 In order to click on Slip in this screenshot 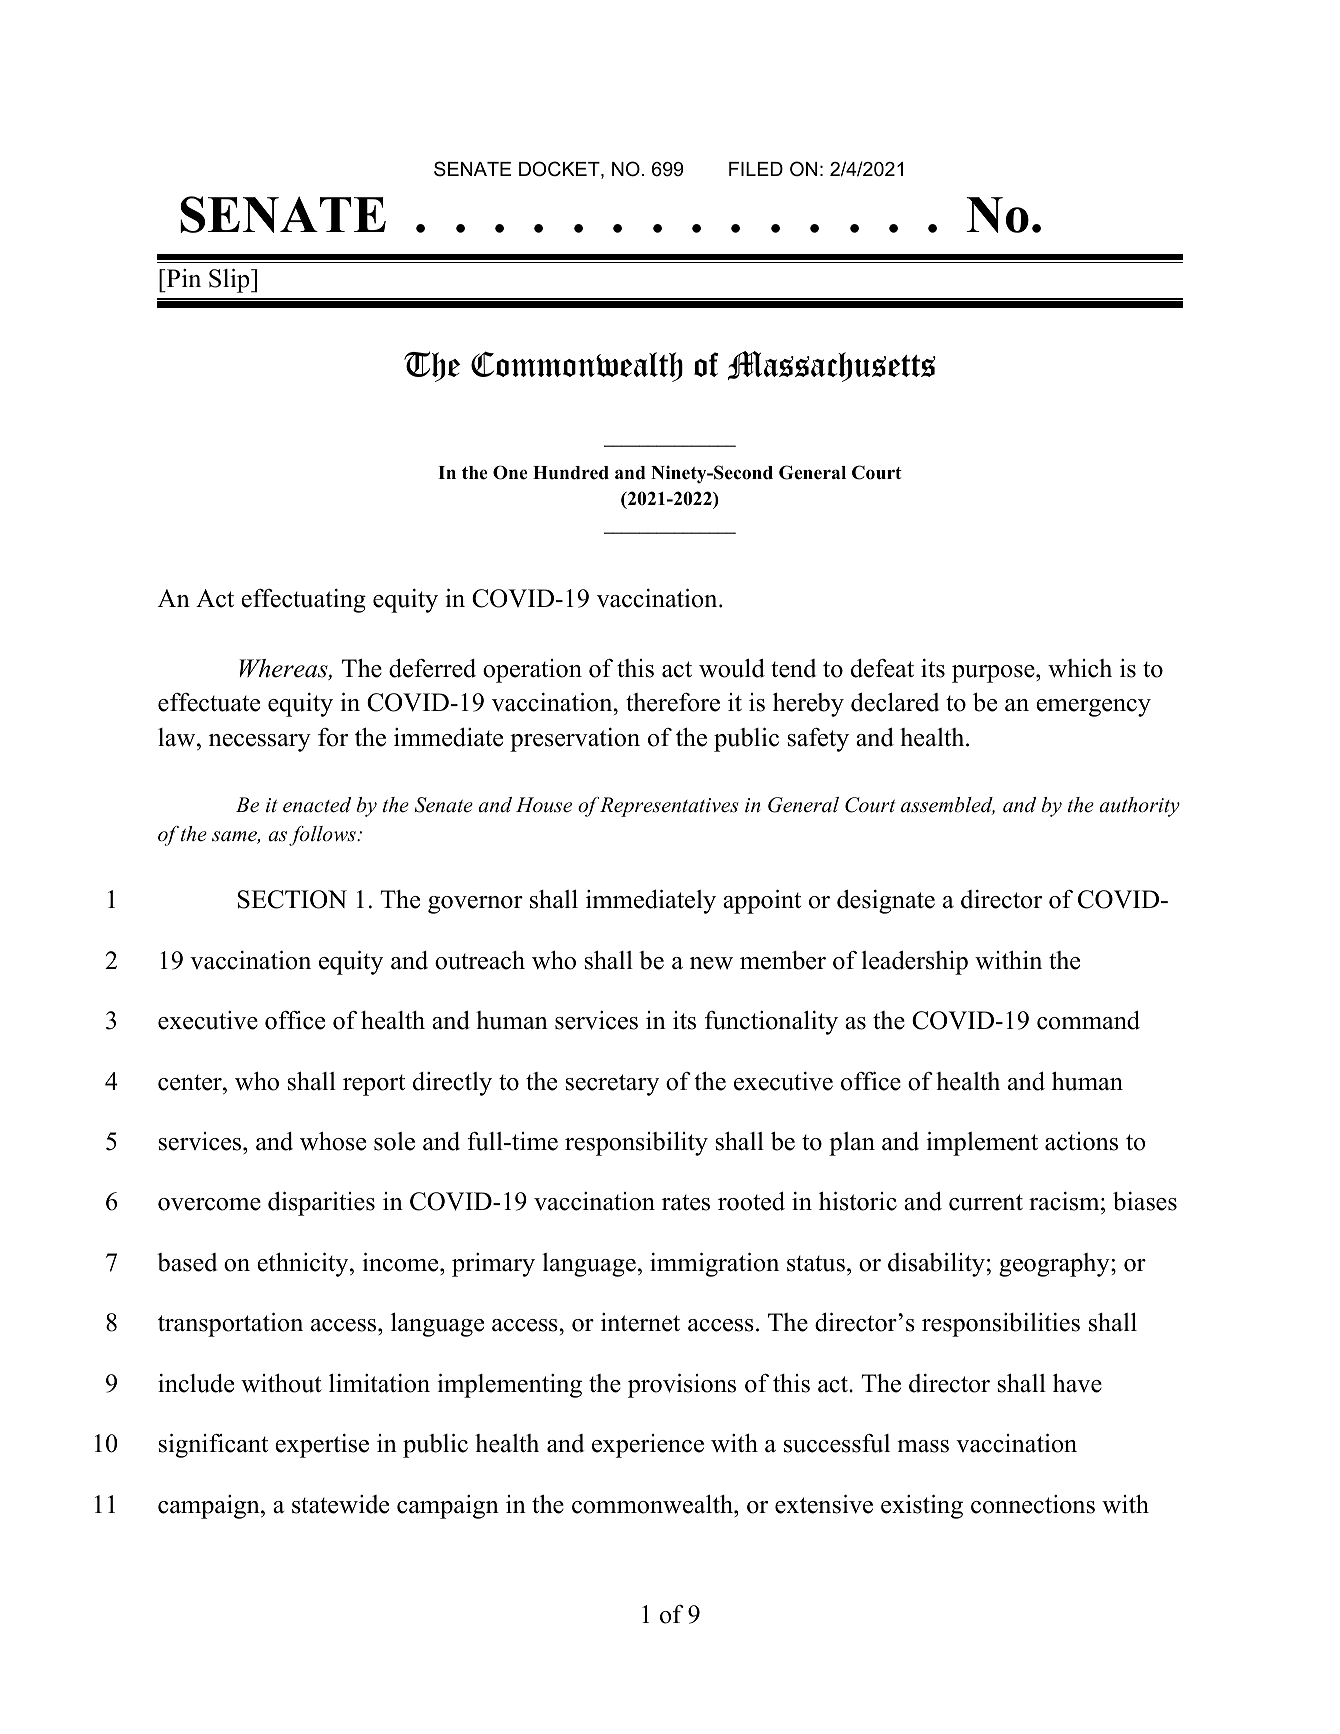, I will do `click(230, 281)`.
